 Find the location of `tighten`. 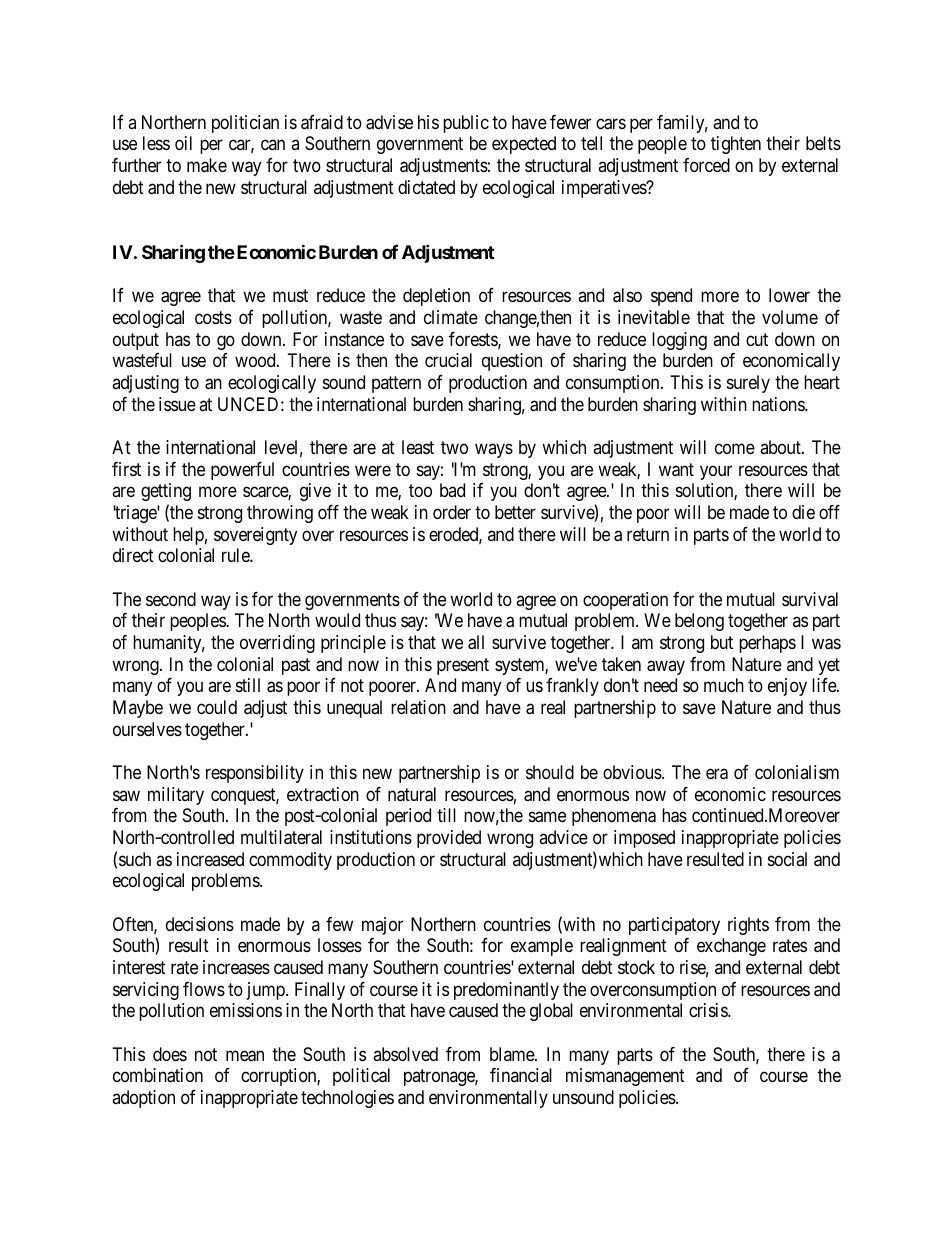

tighten is located at coordinates (736, 145).
